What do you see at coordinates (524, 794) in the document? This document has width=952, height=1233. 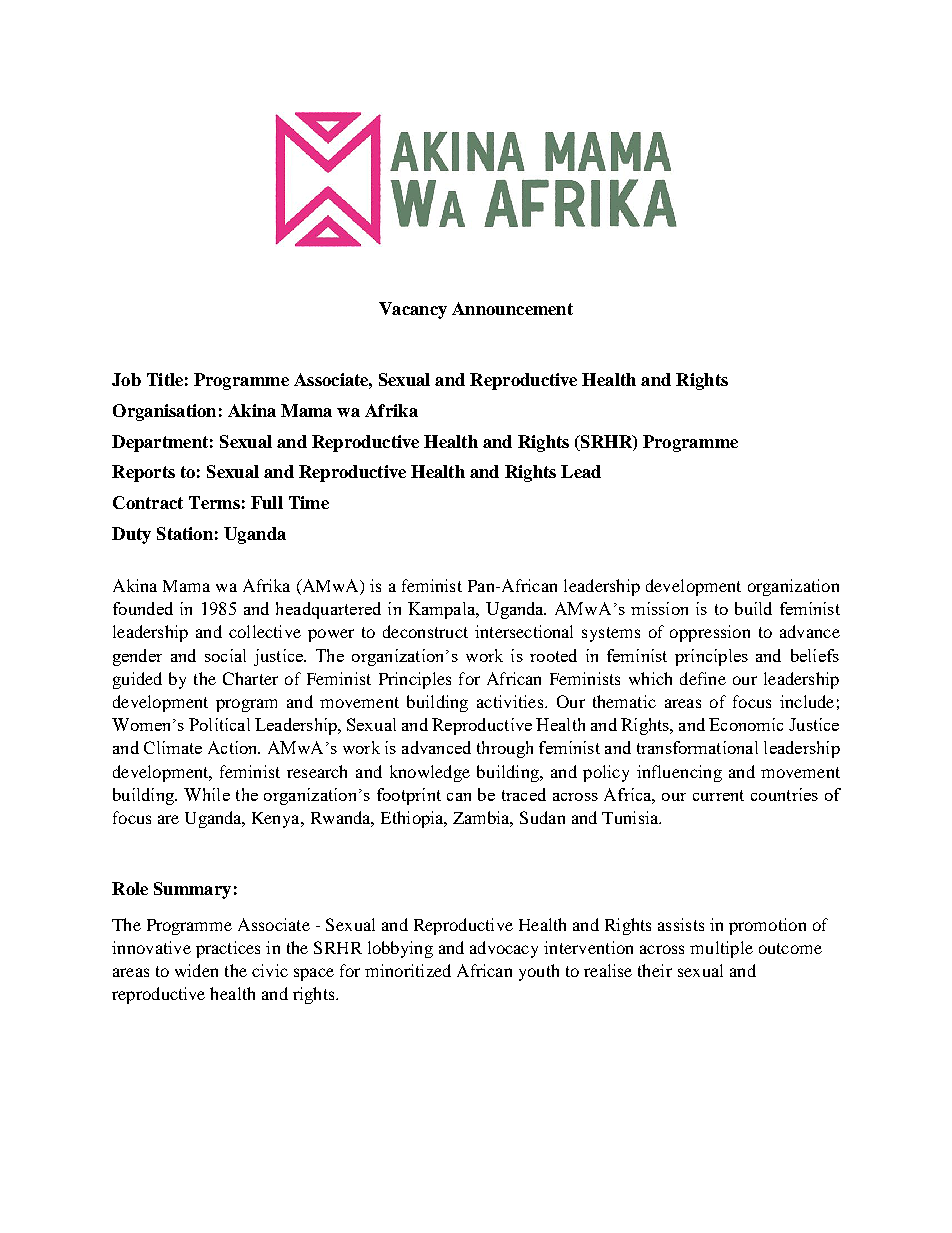 I see `traced` at bounding box center [524, 794].
